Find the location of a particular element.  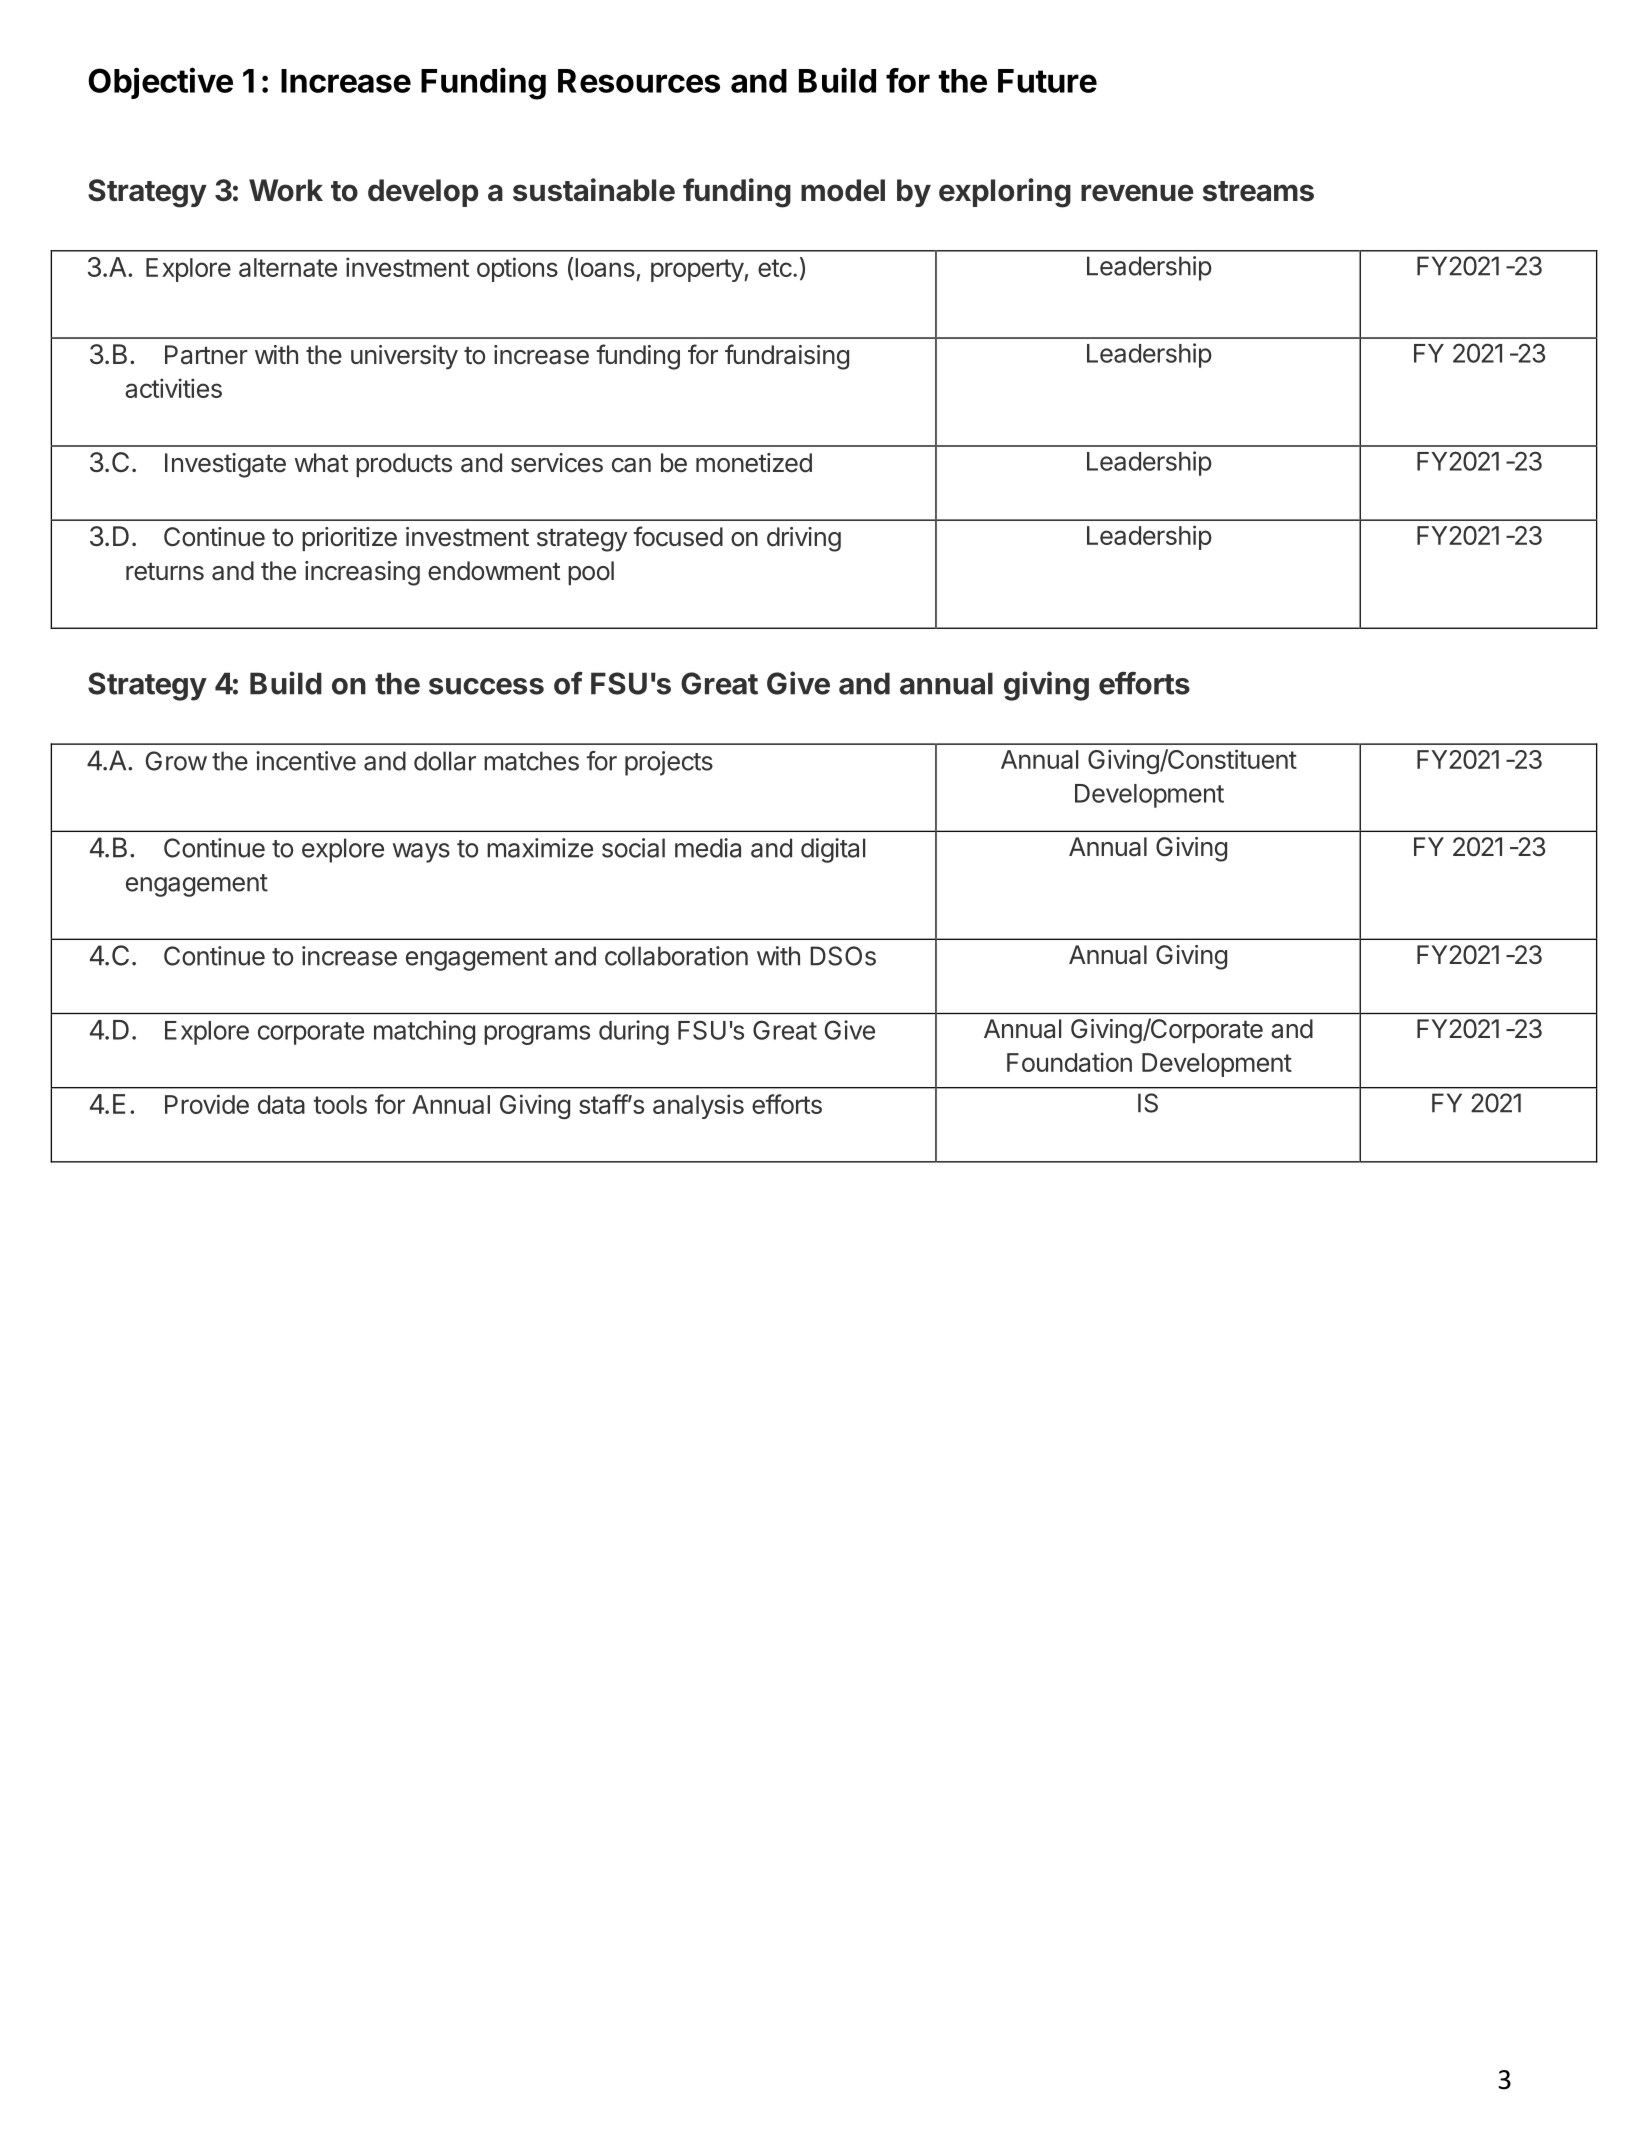

Objective is located at coordinates (160, 83).
